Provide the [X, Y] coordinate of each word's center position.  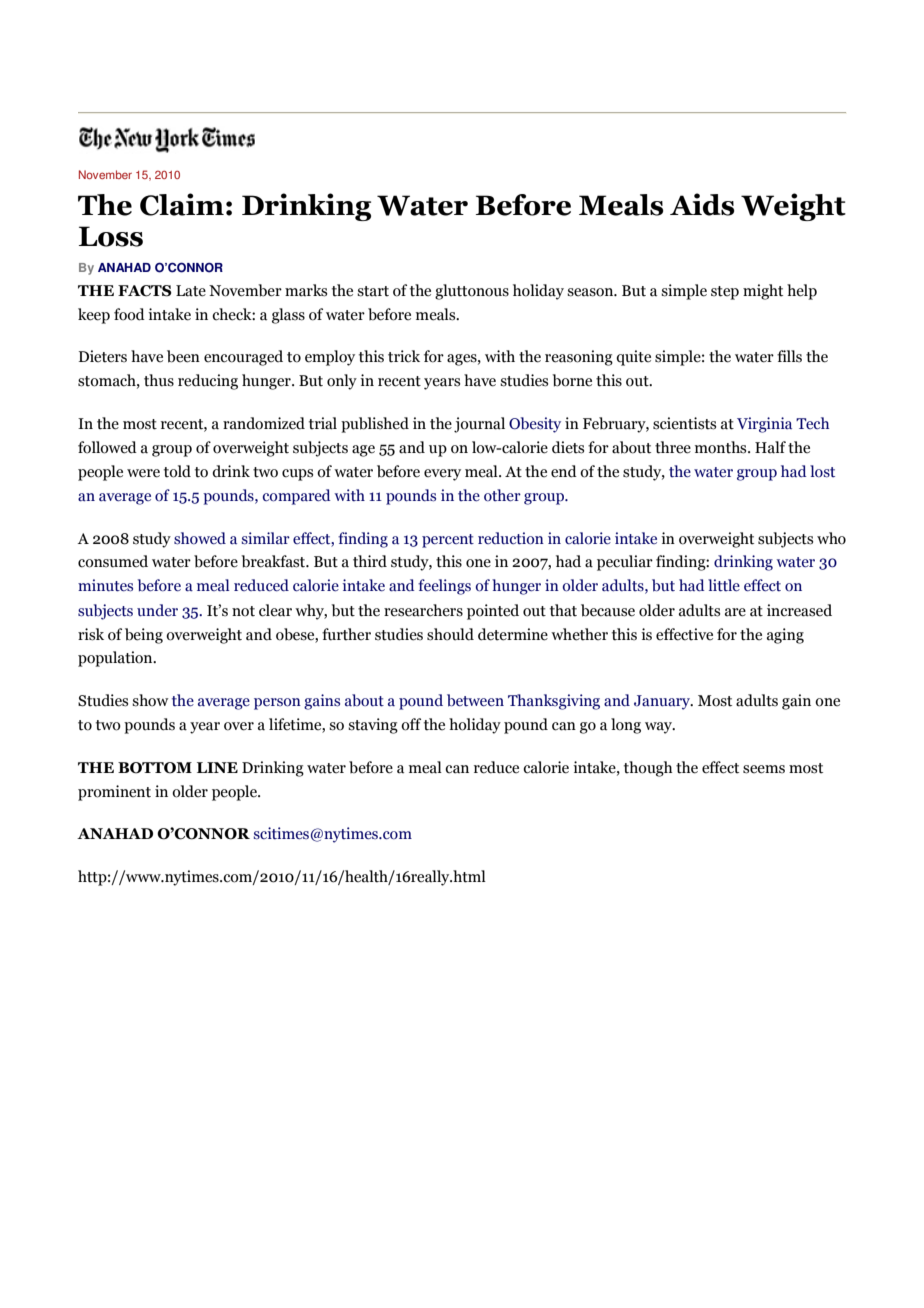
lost [822, 471]
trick [404, 356]
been [183, 356]
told [177, 471]
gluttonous [472, 292]
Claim [182, 204]
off [411, 724]
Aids [702, 204]
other [502, 495]
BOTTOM [155, 768]
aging [785, 636]
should [450, 634]
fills [789, 356]
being [144, 636]
